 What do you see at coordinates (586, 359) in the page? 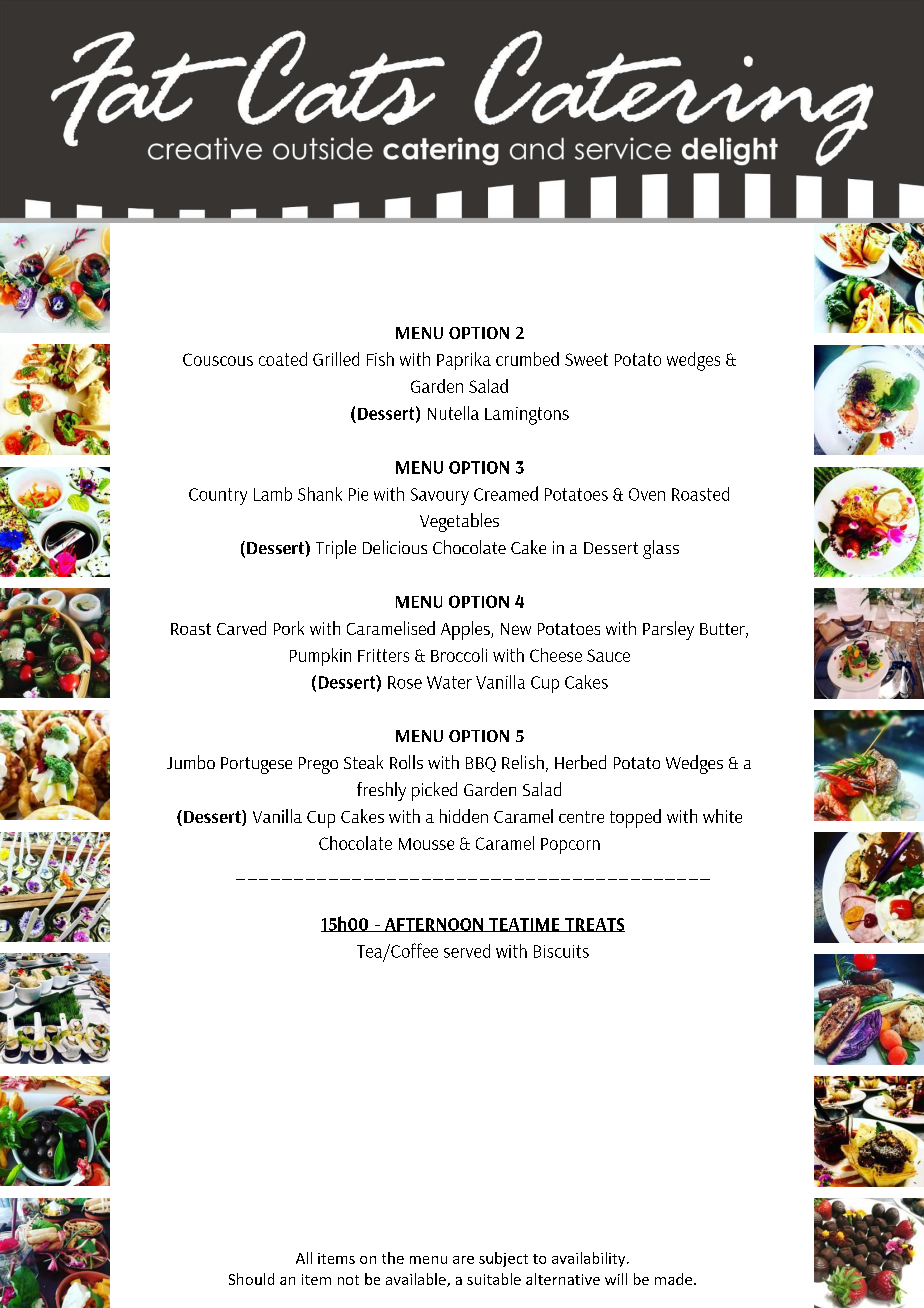
I see `Sweet` at bounding box center [586, 359].
